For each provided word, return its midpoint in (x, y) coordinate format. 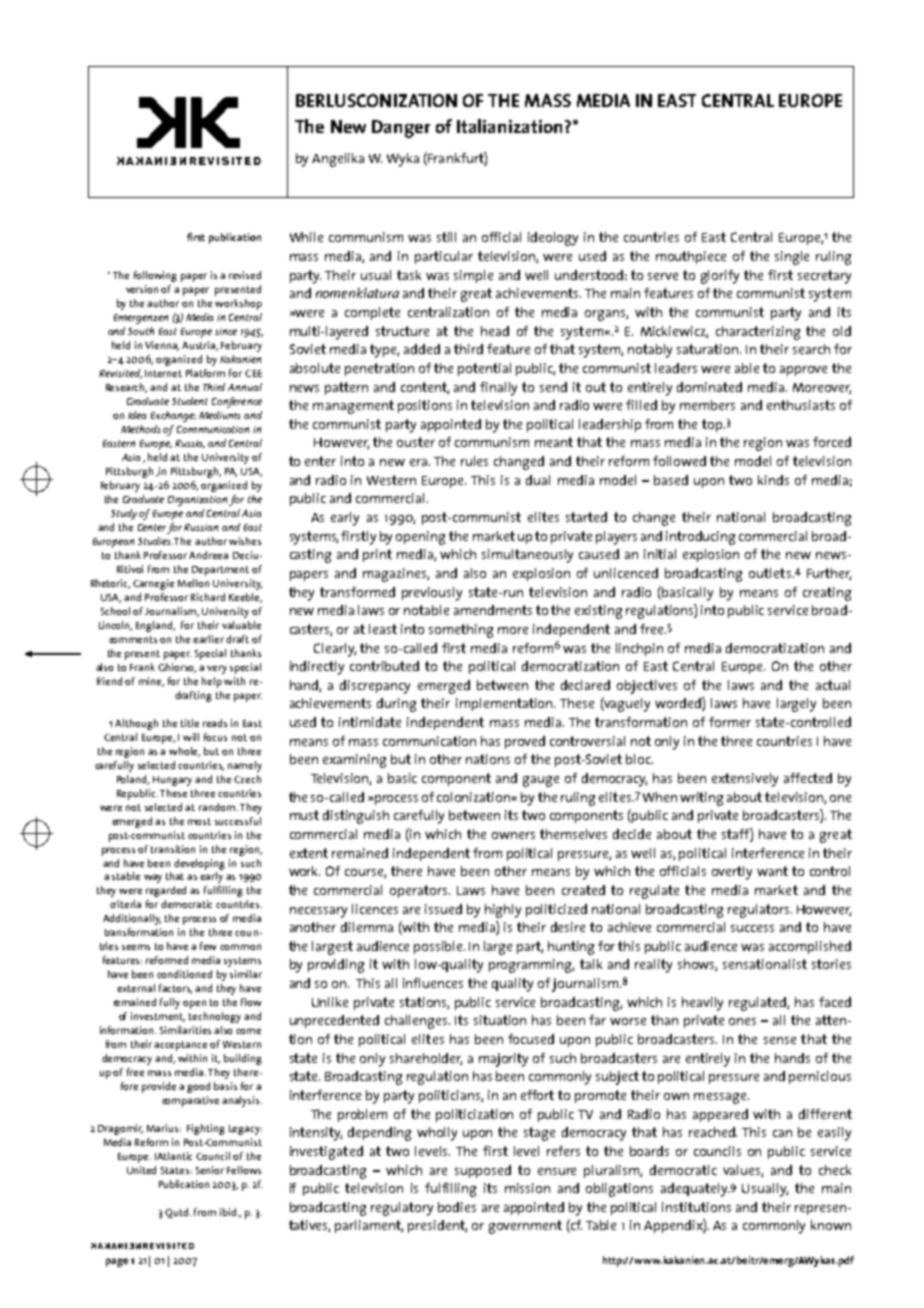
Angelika (338, 160)
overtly (732, 873)
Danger (401, 129)
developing (199, 864)
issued (443, 909)
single (792, 258)
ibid (229, 1212)
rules (474, 461)
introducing (700, 538)
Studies (155, 541)
